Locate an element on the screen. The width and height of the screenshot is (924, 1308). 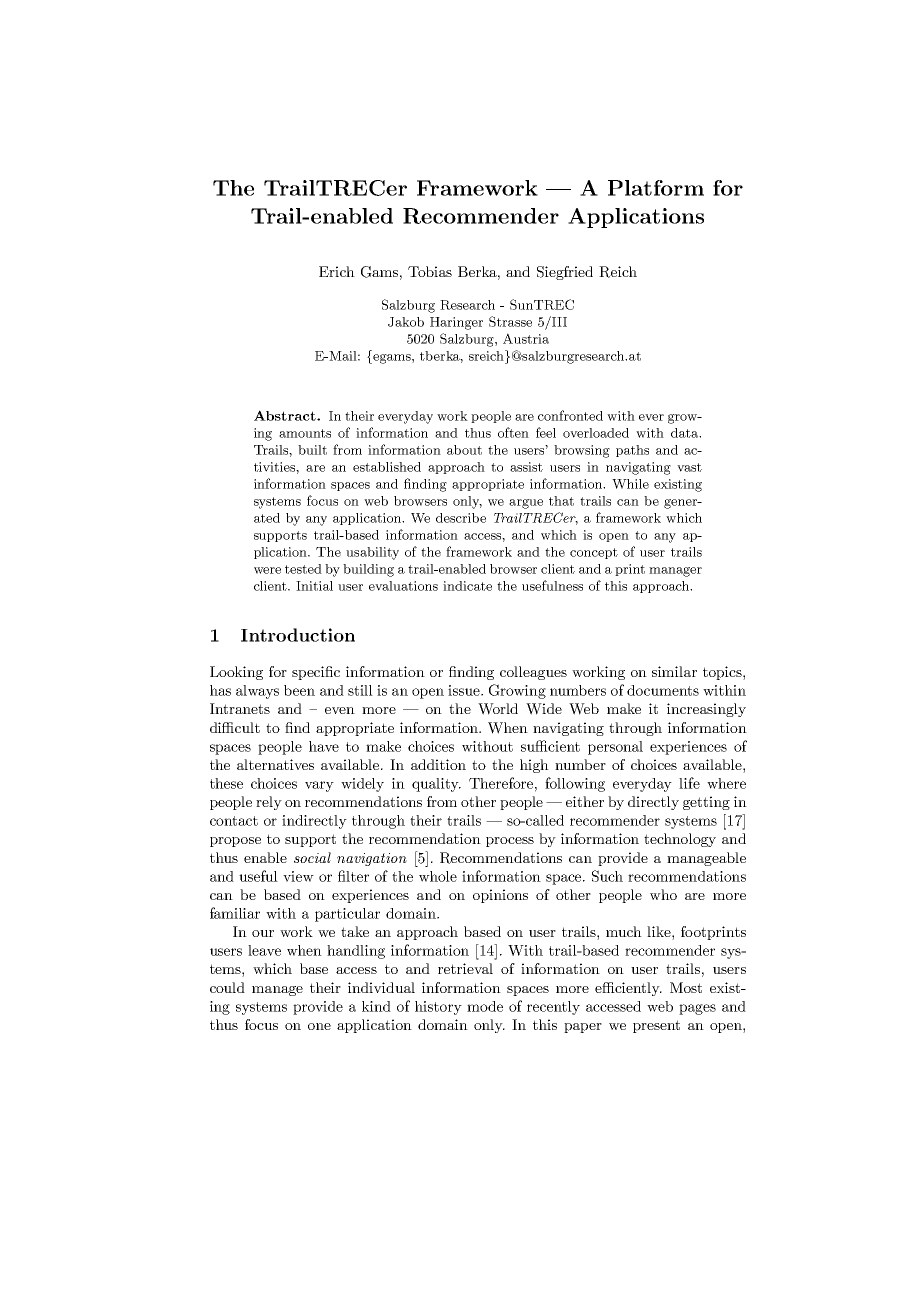
built is located at coordinates (312, 450).
